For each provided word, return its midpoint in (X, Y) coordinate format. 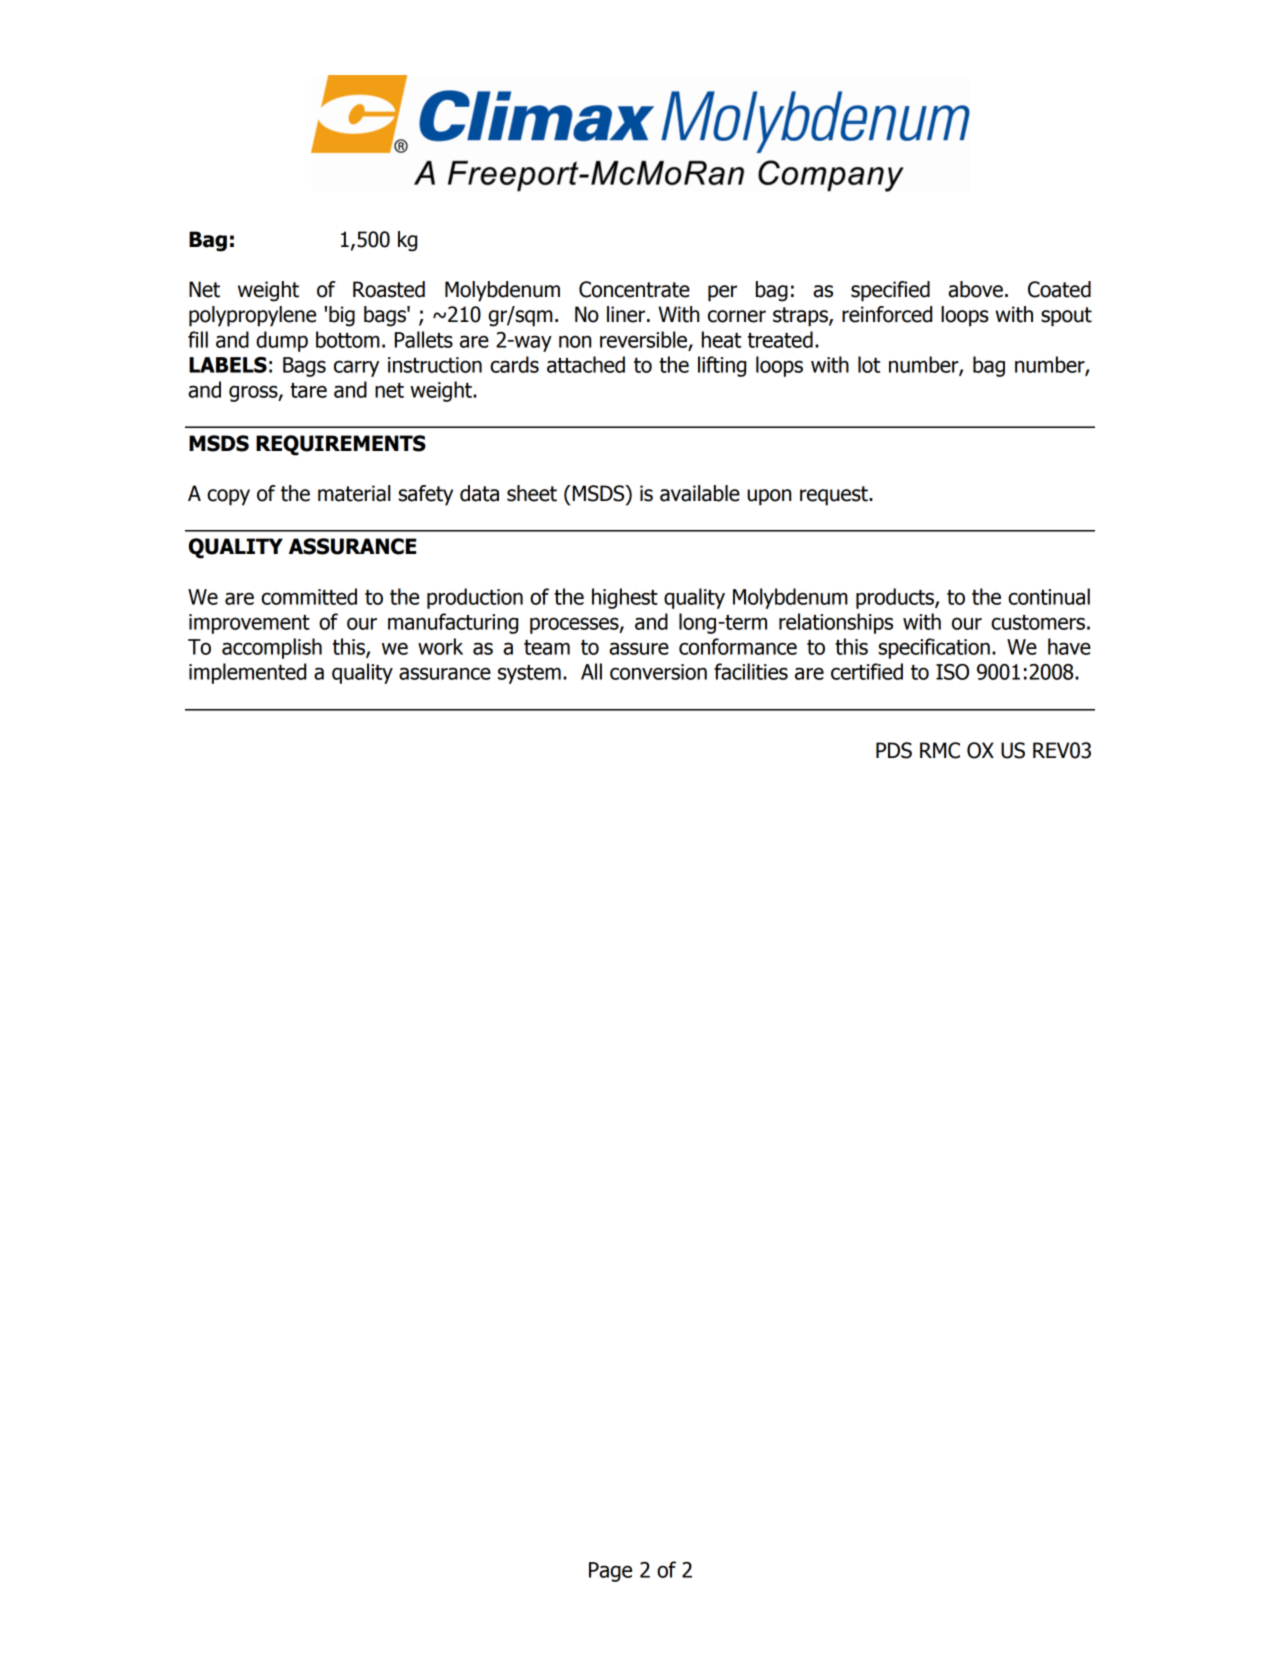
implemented (247, 673)
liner (627, 314)
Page (610, 1572)
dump (282, 341)
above (975, 289)
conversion (658, 672)
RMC (940, 750)
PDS (894, 750)
